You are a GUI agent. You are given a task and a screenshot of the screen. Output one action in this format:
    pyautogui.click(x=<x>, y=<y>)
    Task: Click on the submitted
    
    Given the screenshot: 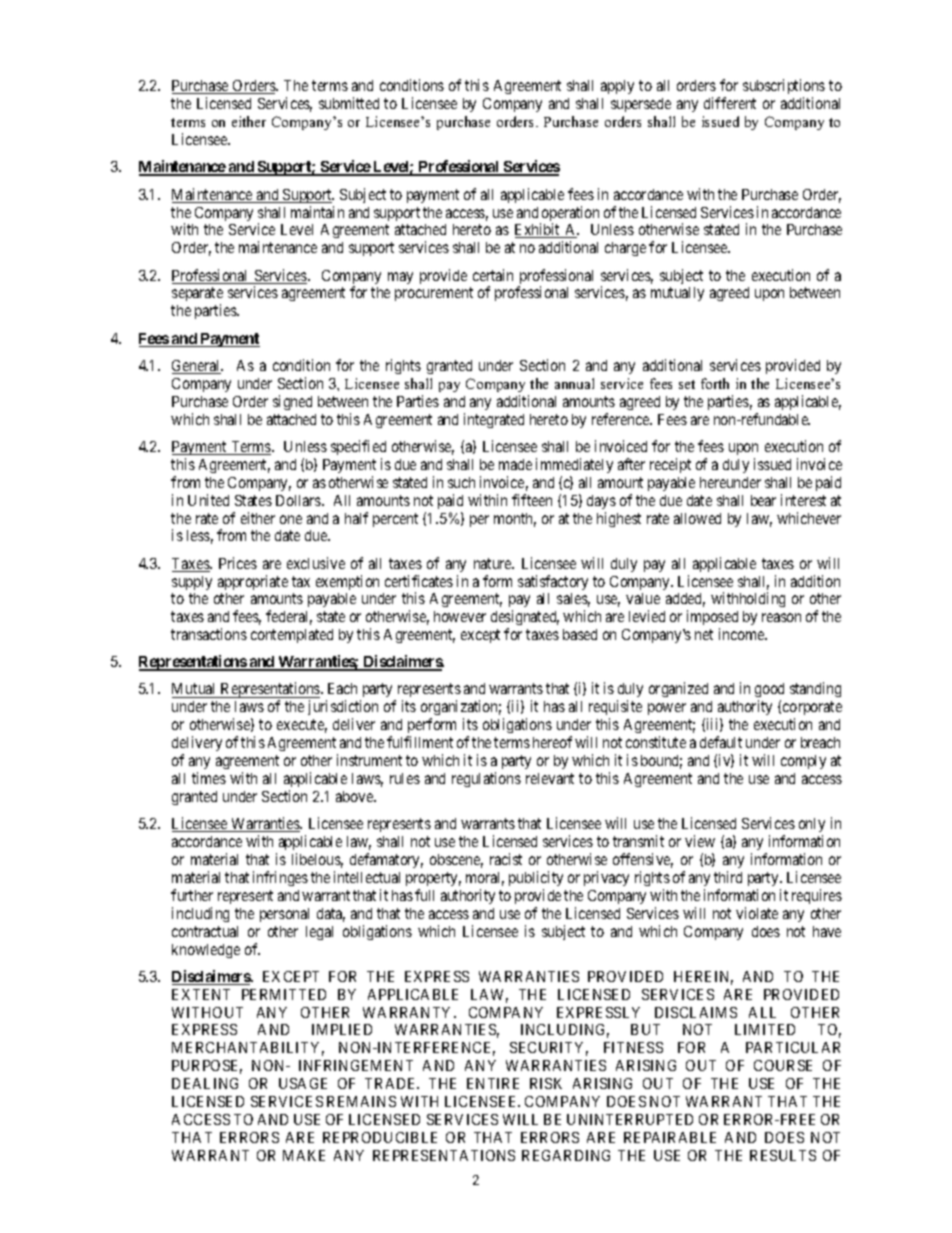 What is the action you would take?
    pyautogui.click(x=349, y=103)
